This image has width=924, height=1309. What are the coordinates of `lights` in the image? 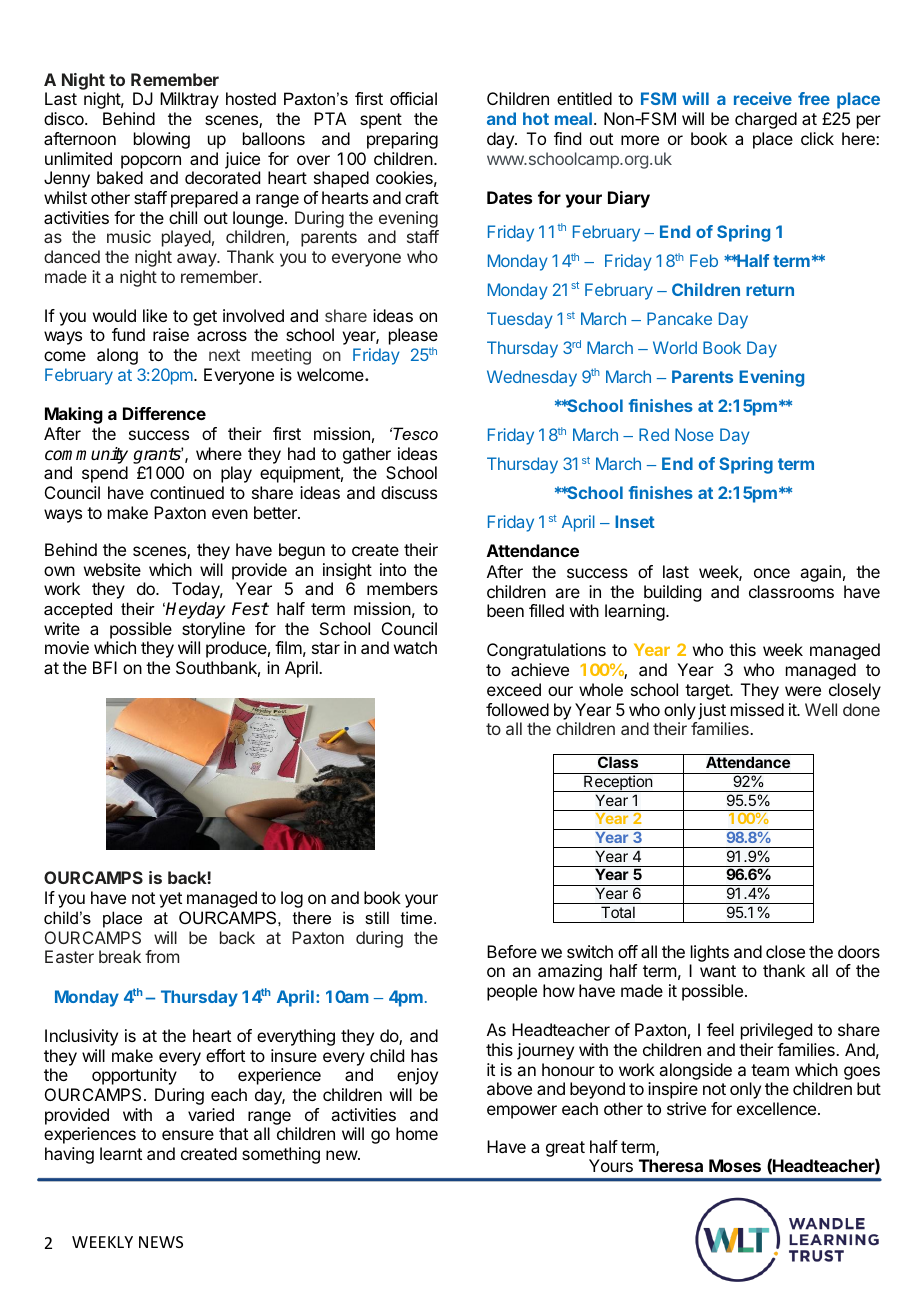 It's located at (710, 953).
